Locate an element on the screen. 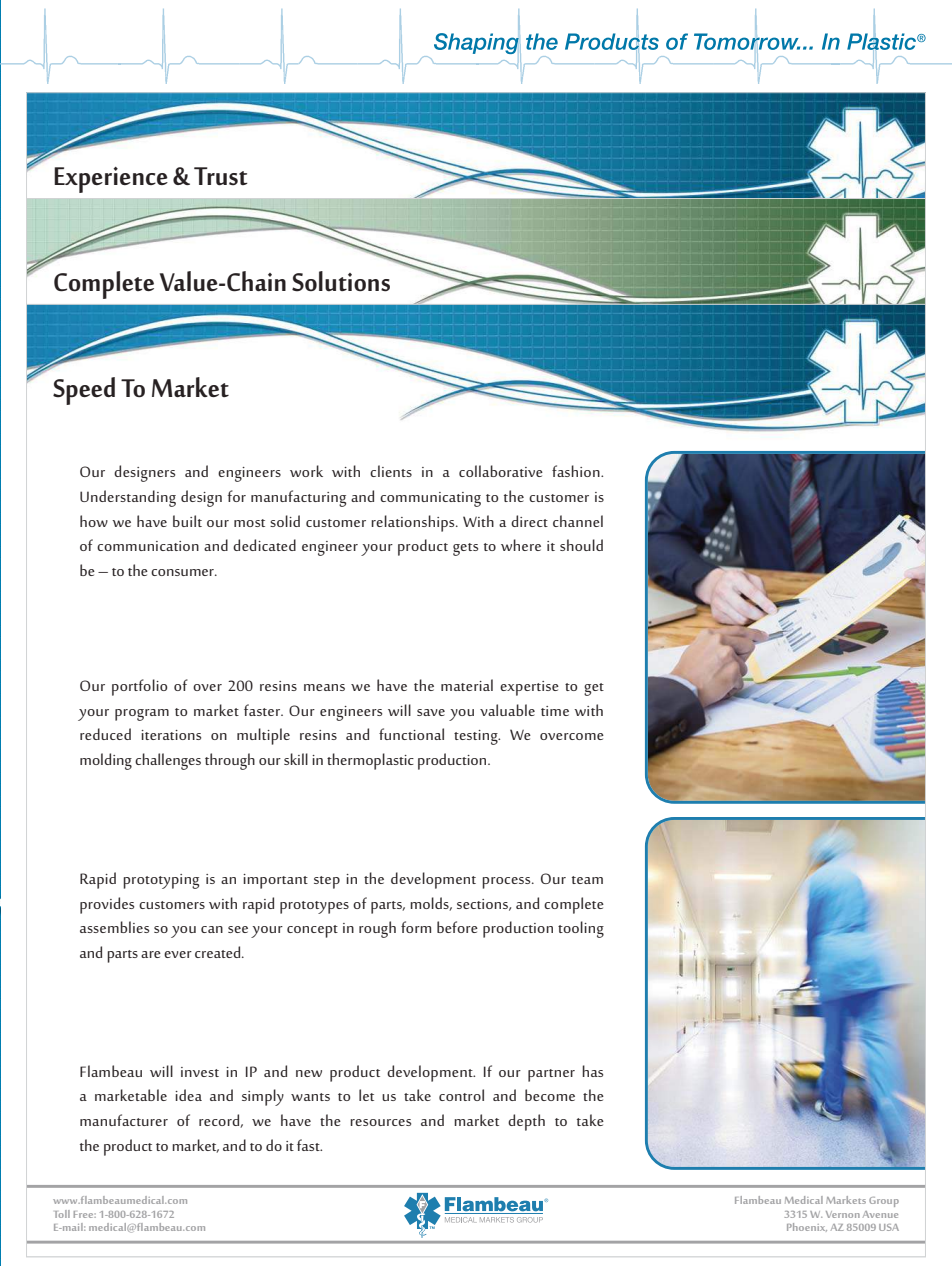  Experience is located at coordinates (111, 180).
